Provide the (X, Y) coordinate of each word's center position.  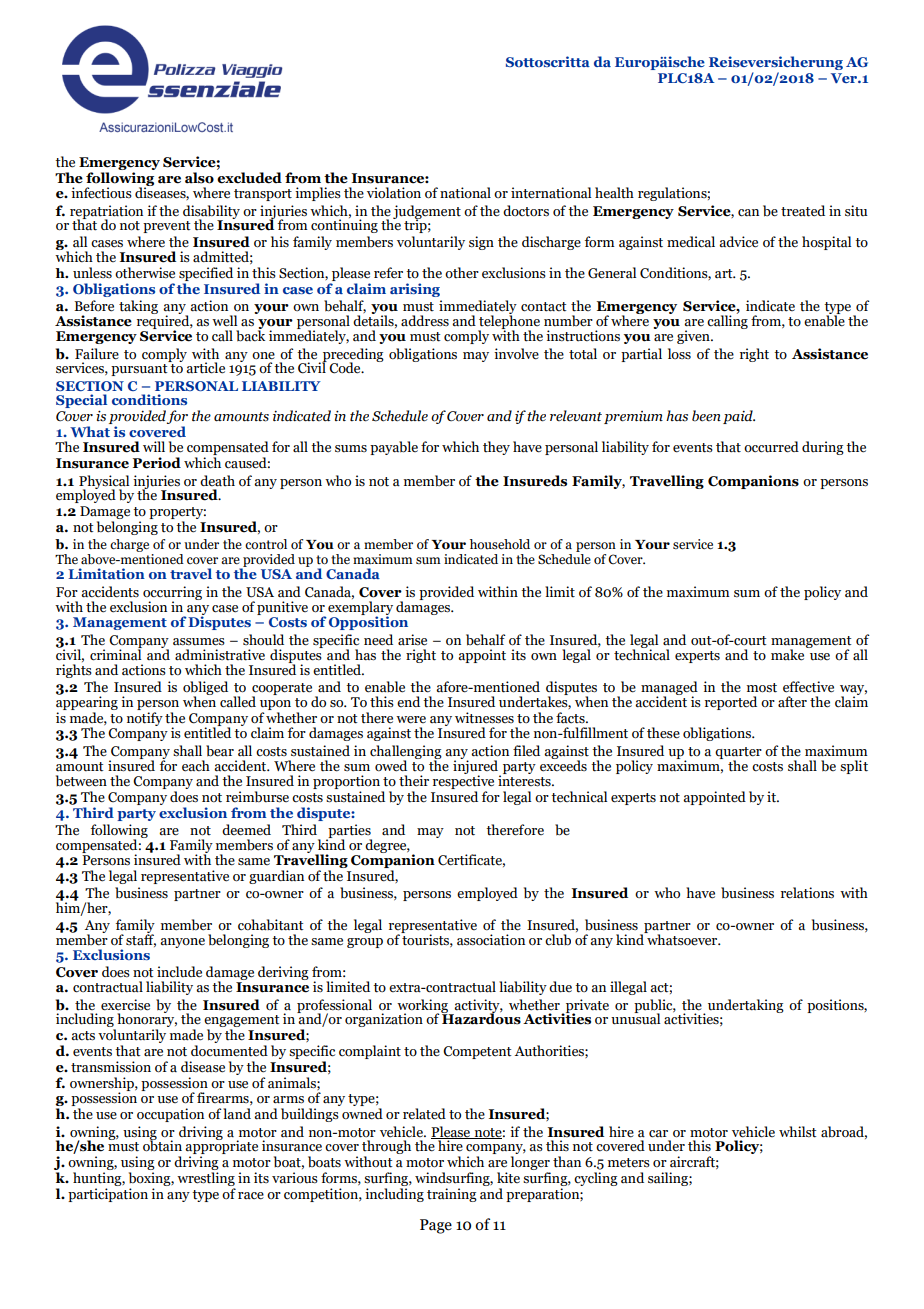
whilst (798, 1132)
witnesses (484, 718)
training (452, 1195)
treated (803, 211)
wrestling (206, 1179)
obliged (205, 689)
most (762, 688)
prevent (167, 227)
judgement (427, 213)
